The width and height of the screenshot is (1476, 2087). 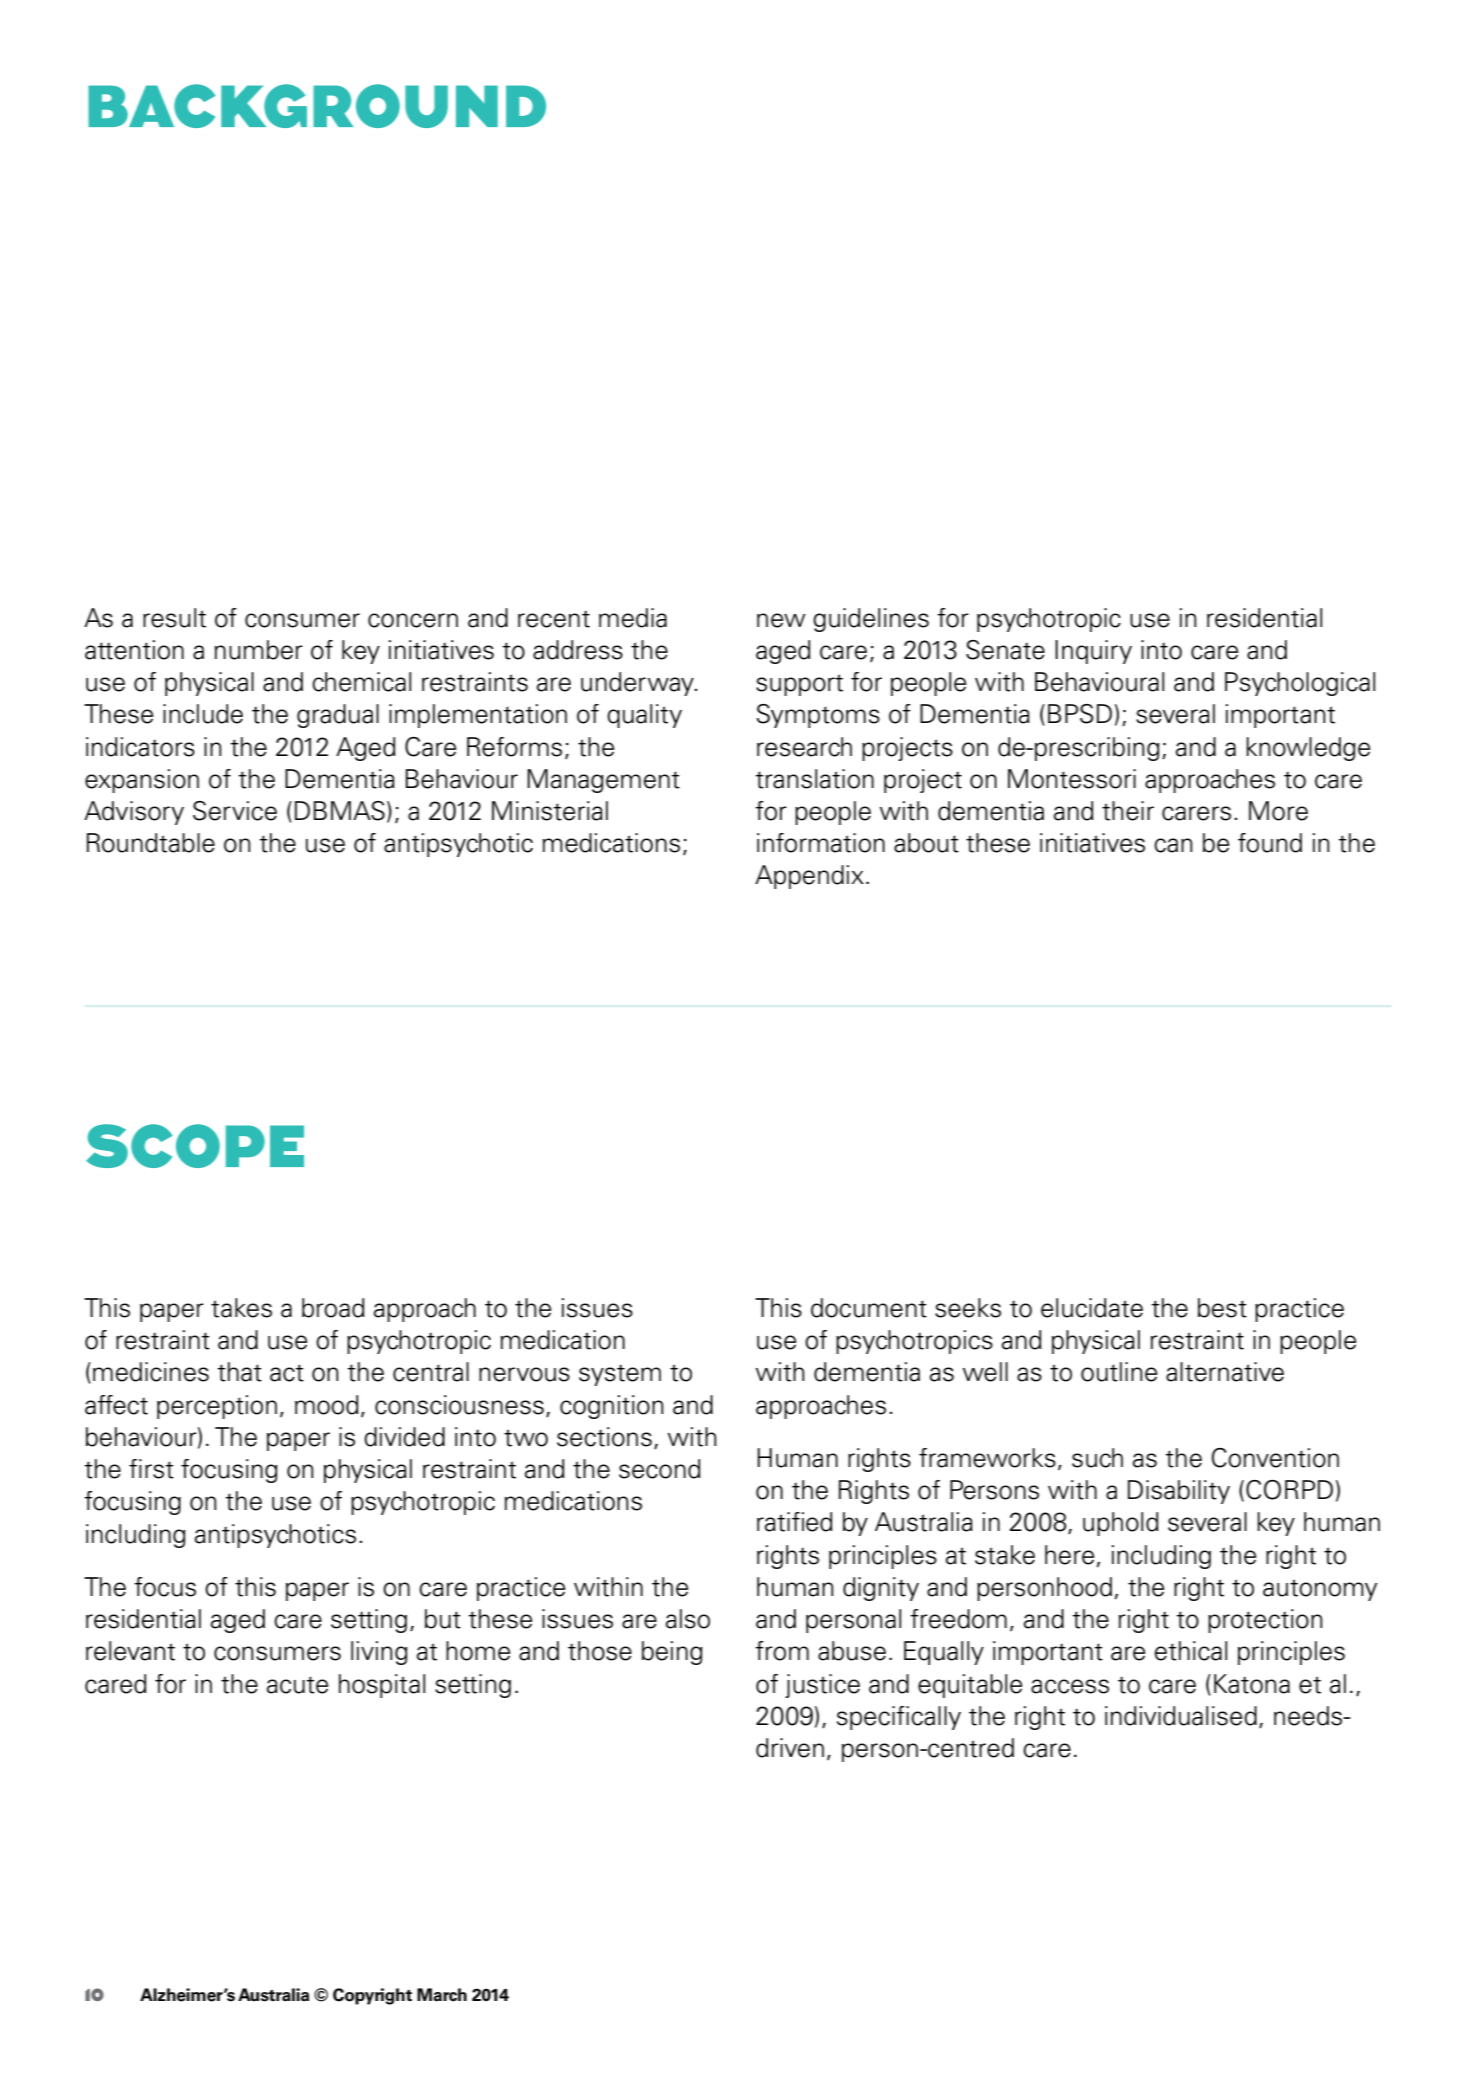 What do you see at coordinates (1093, 652) in the screenshot?
I see `Inquiry` at bounding box center [1093, 652].
